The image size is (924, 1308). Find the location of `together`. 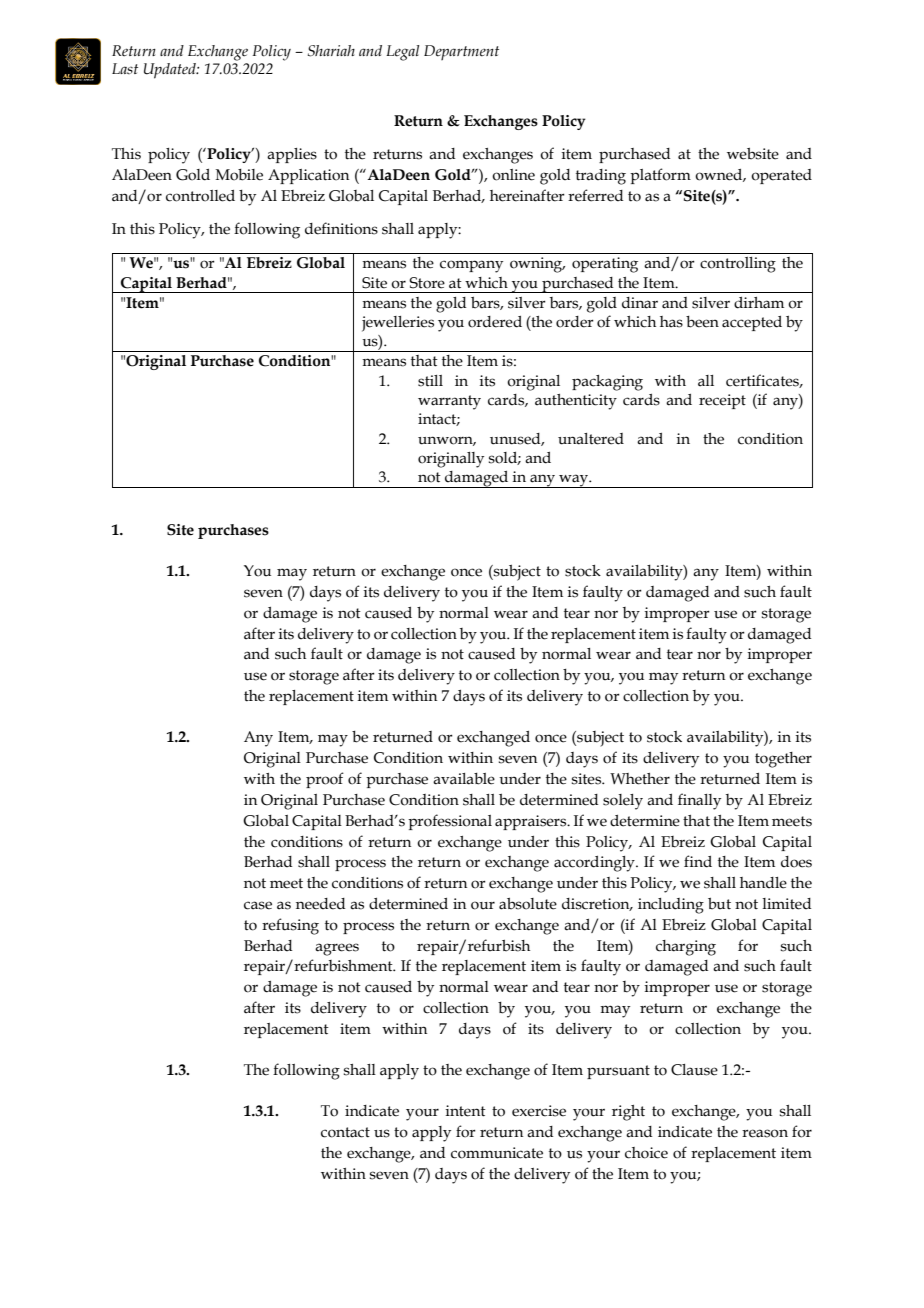

together is located at coordinates (783, 760).
